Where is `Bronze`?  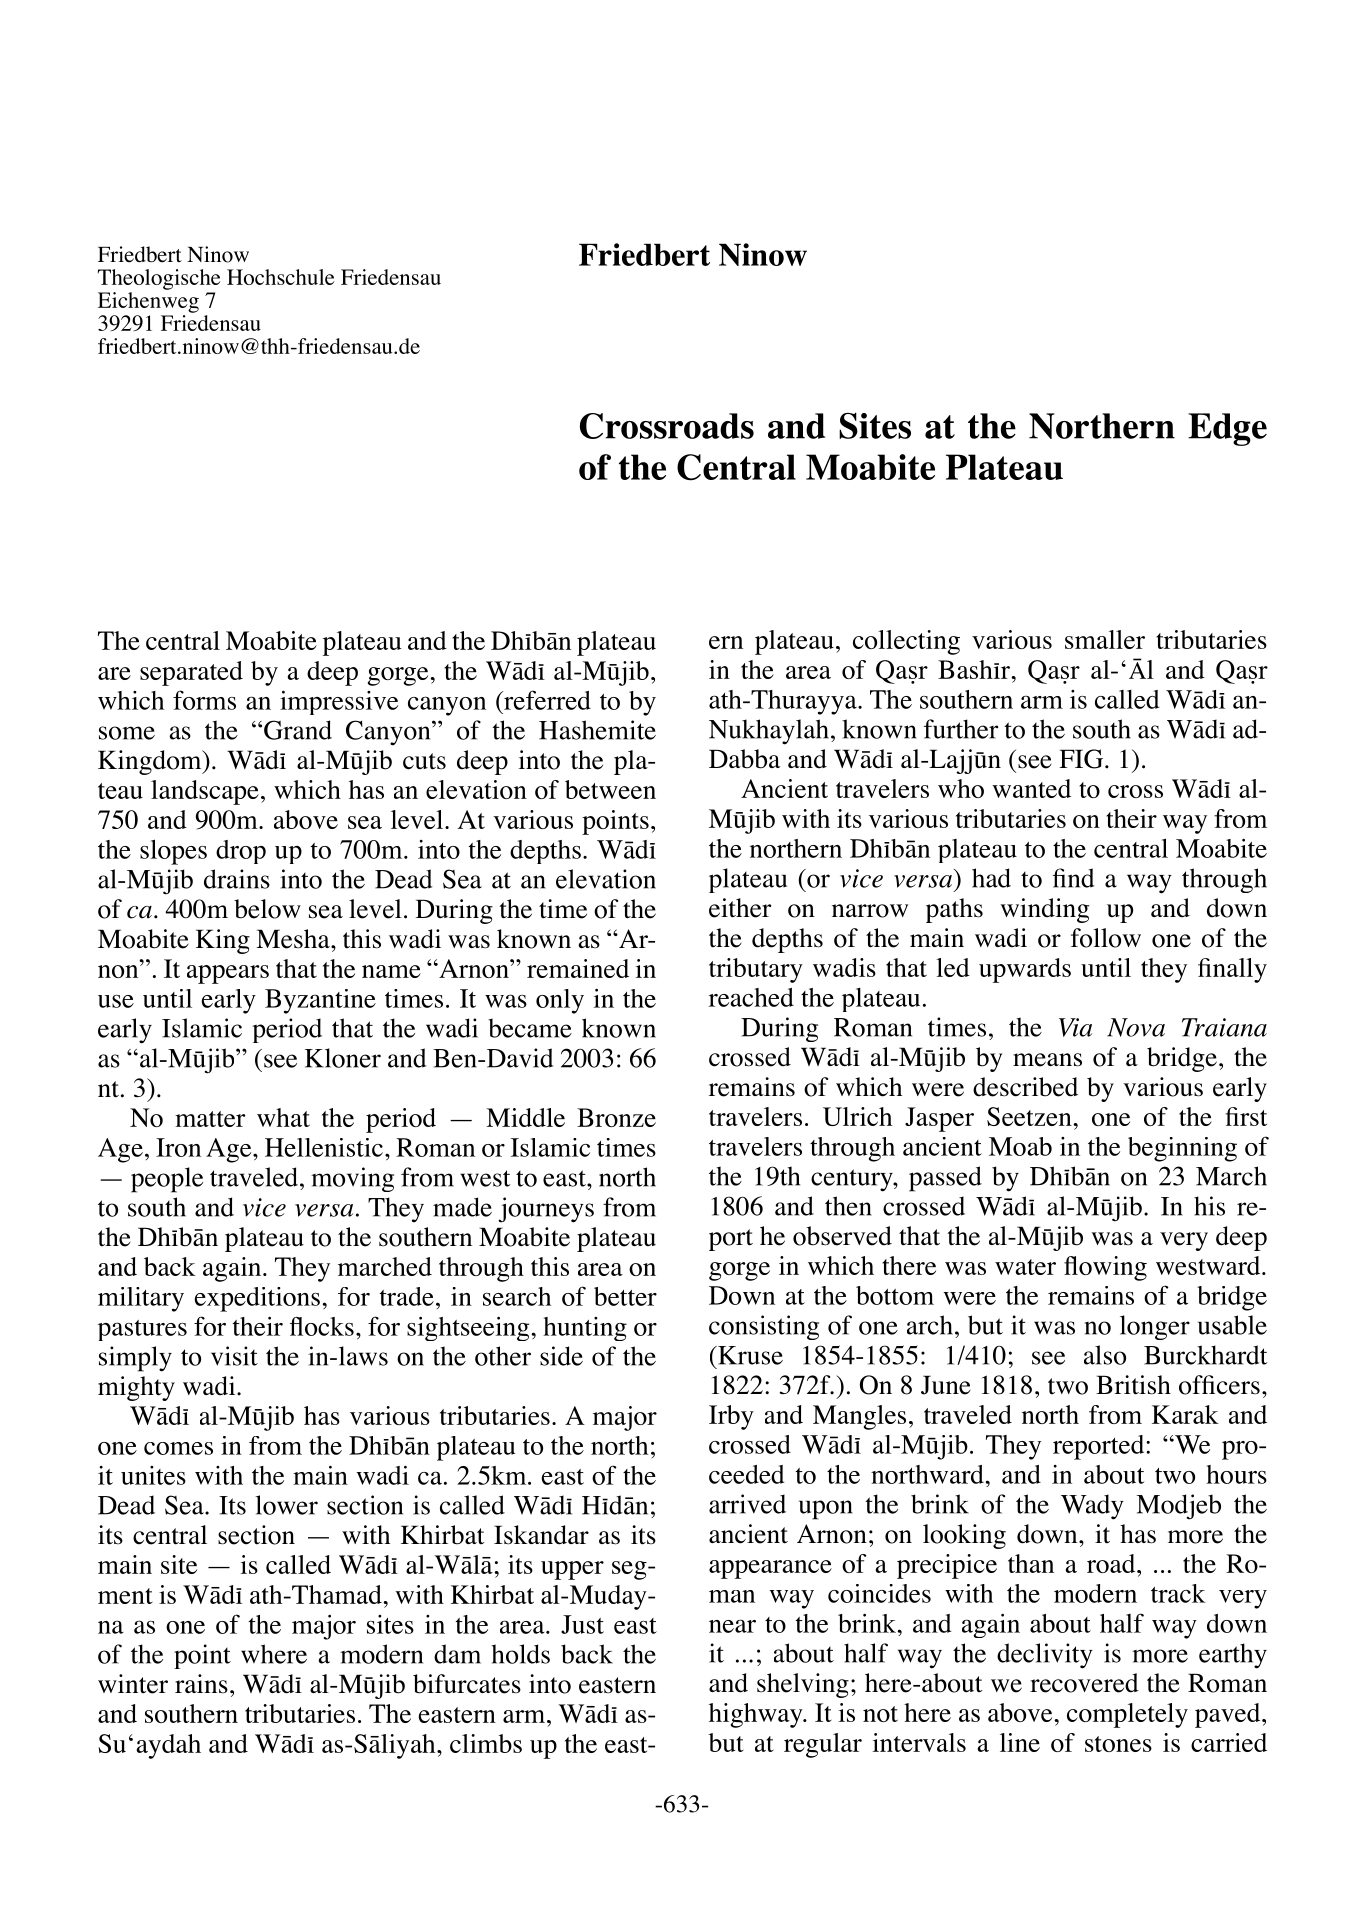
Bronze is located at coordinates (616, 1117).
